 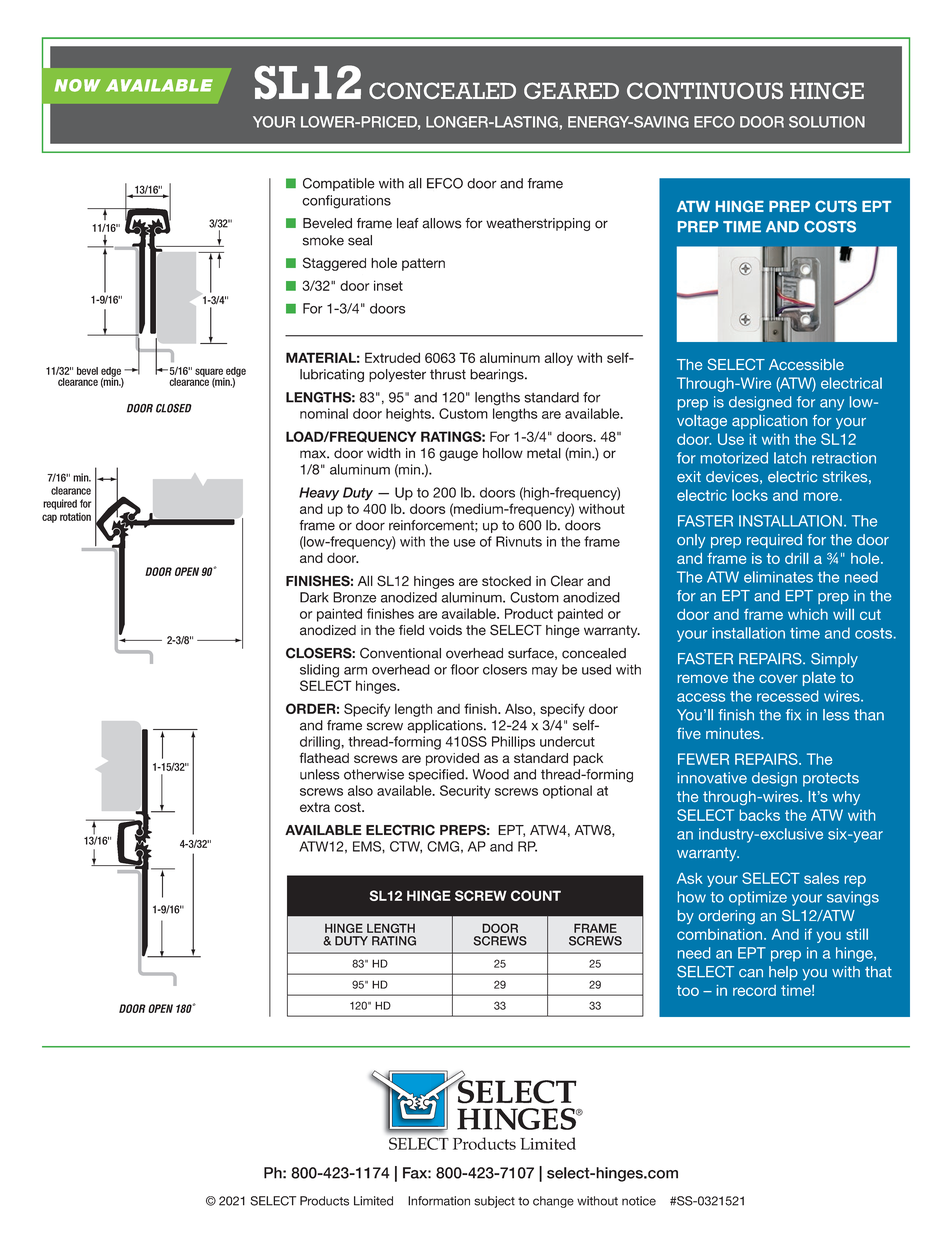 I want to click on Limited, so click(x=373, y=1201).
